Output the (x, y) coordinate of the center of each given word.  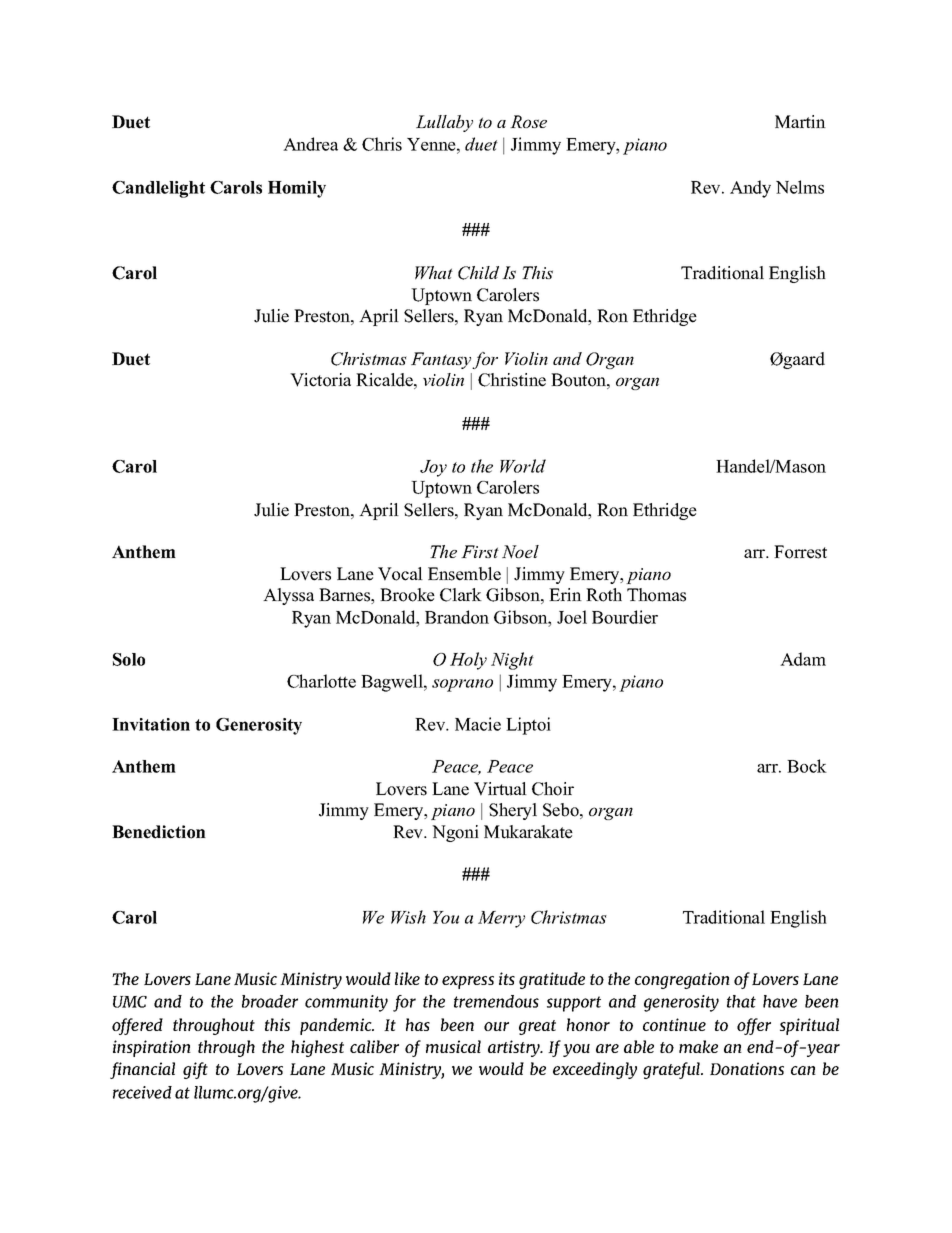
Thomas (656, 595)
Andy (750, 189)
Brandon (457, 617)
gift (195, 1070)
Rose (528, 121)
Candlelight (158, 189)
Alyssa (288, 596)
